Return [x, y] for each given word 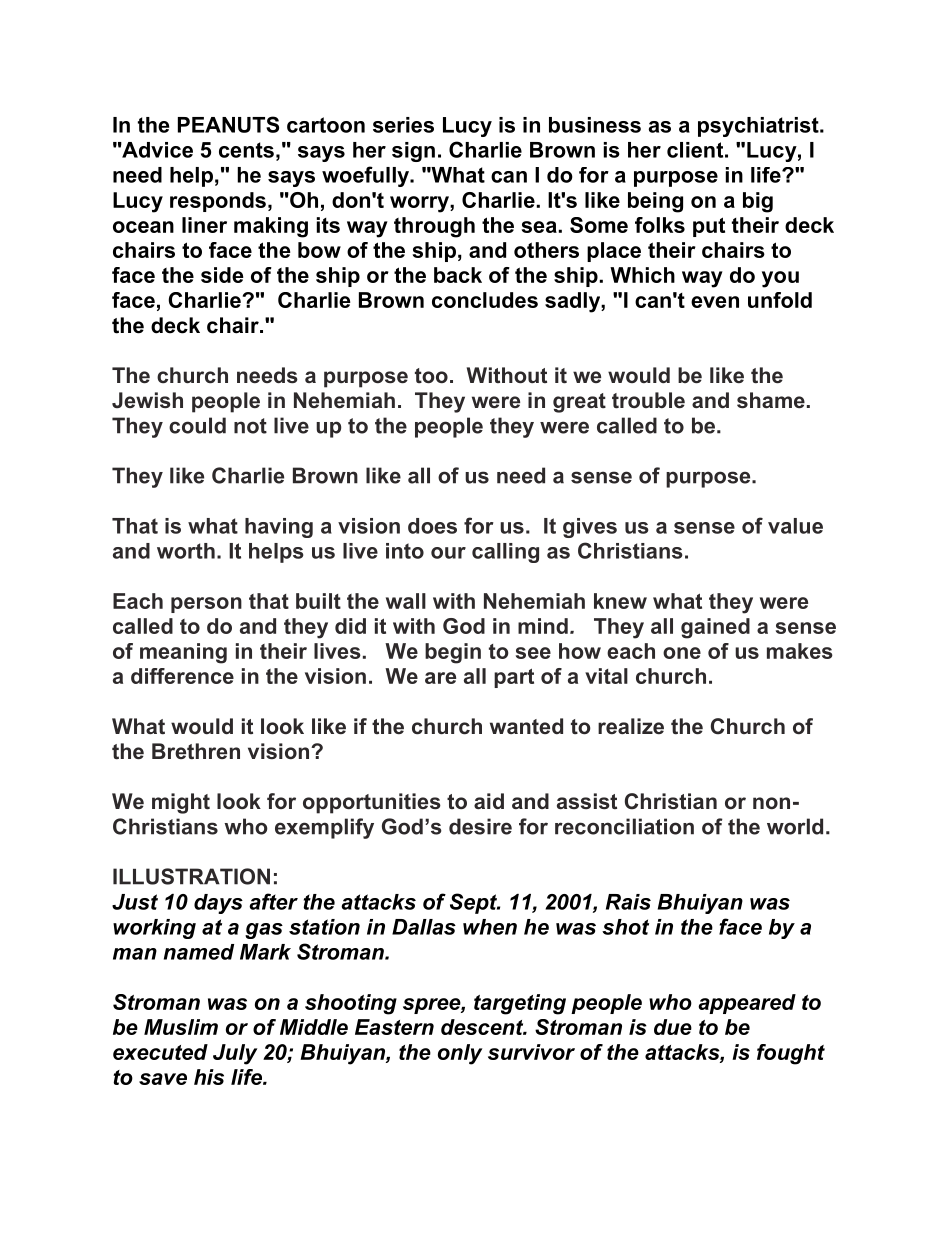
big [758, 202]
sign [413, 152]
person [206, 605]
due [673, 1027]
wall [406, 601]
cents [246, 150]
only [460, 1054]
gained [715, 628]
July [235, 1054]
